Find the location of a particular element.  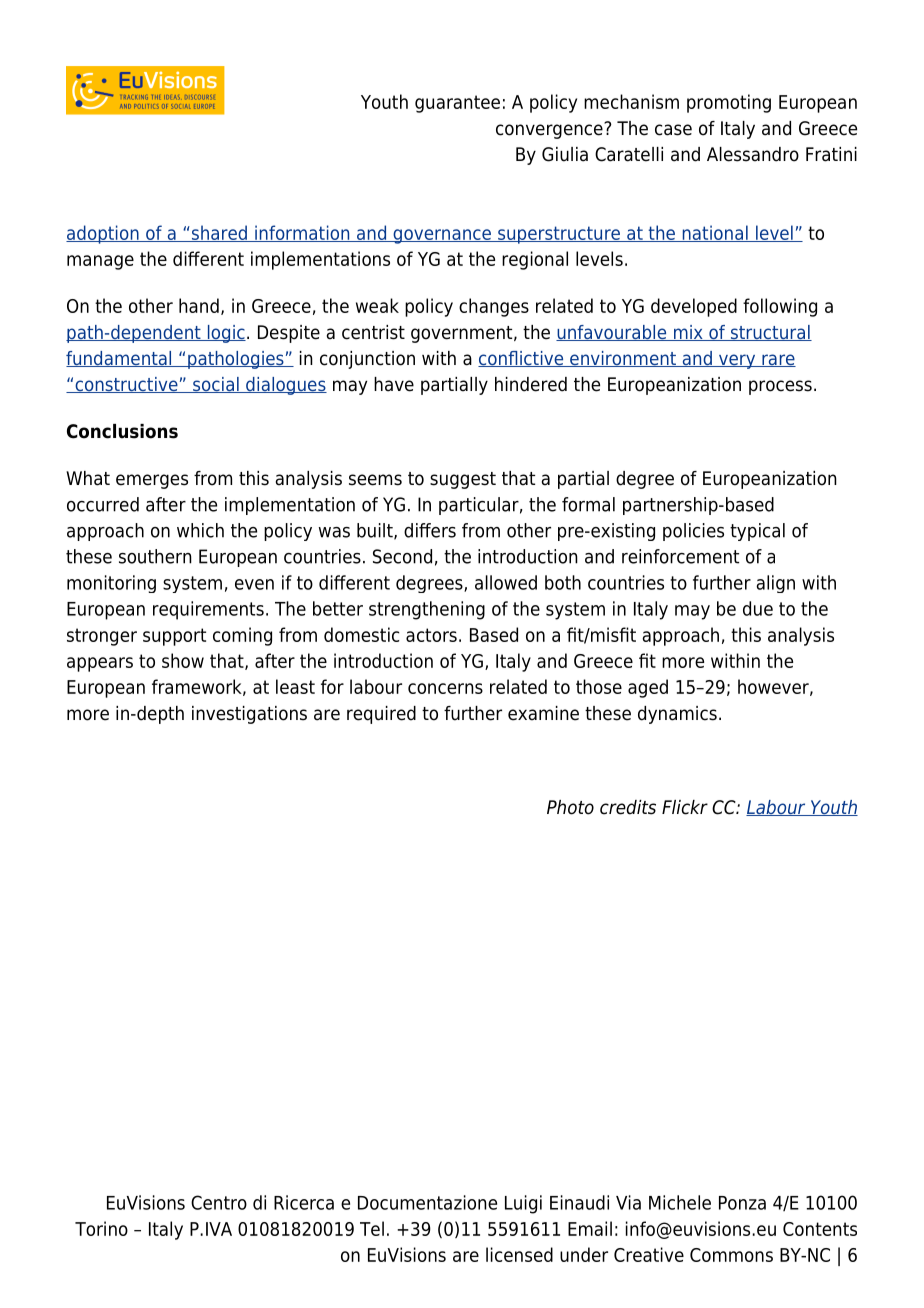

investigations is located at coordinates (249, 715).
